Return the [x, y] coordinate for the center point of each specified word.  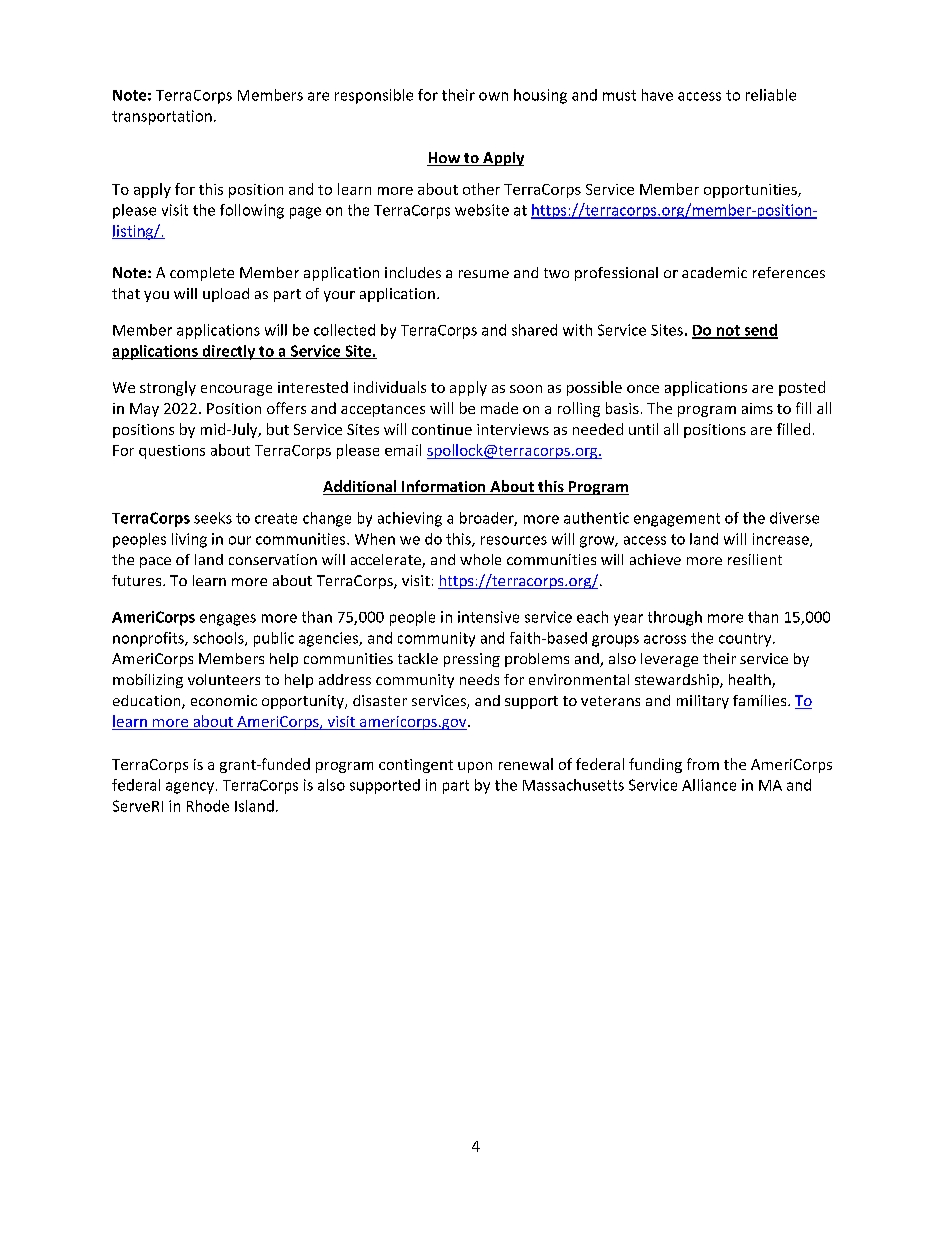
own [493, 96]
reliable [771, 95]
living [189, 540]
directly [229, 352]
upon [475, 767]
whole [480, 559]
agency [190, 788]
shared [534, 330]
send [760, 331]
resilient [755, 559]
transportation [162, 117]
